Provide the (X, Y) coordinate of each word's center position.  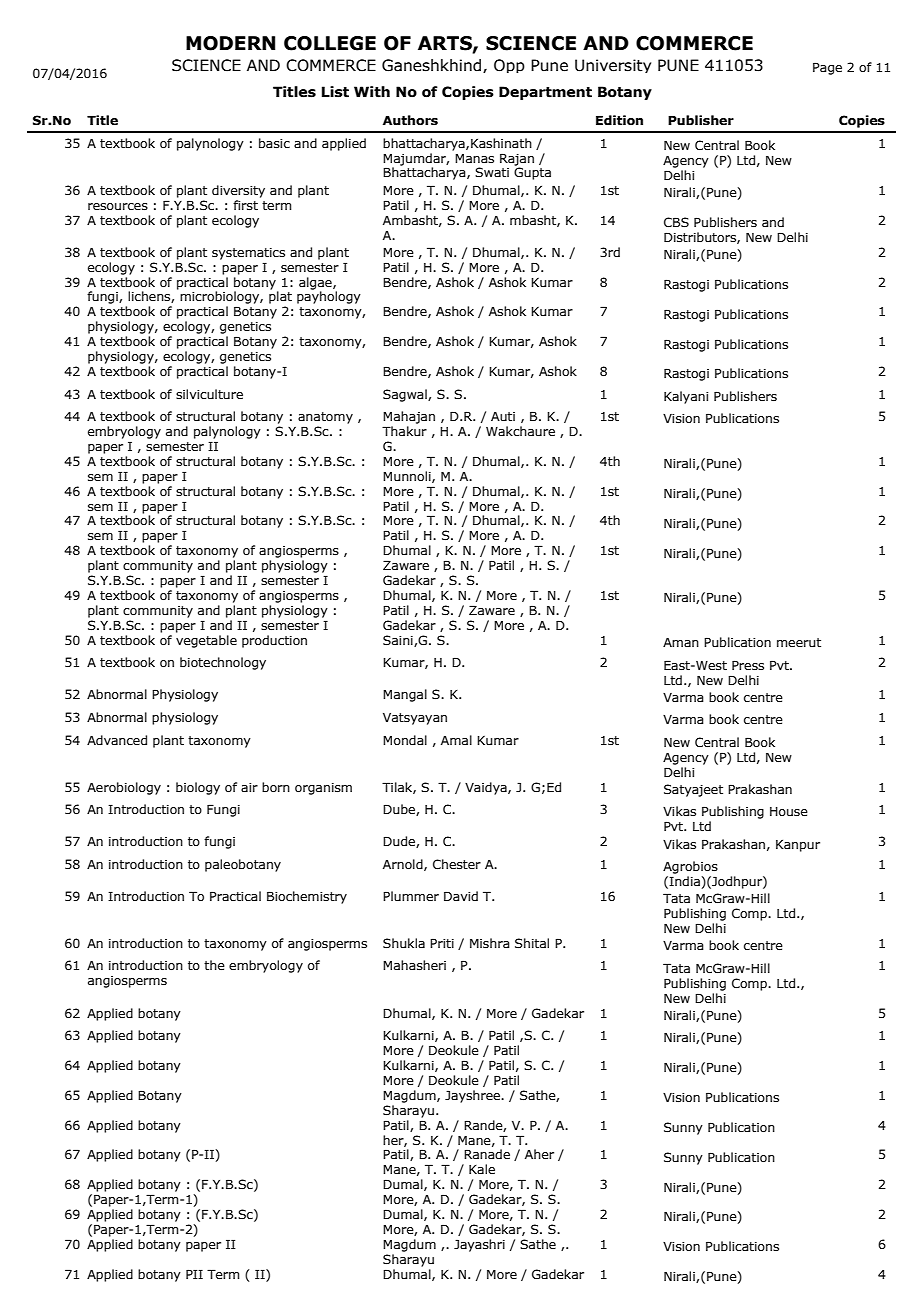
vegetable (206, 641)
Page (827, 68)
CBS (676, 222)
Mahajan (409, 417)
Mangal (405, 695)
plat (280, 296)
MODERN (230, 43)
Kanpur (798, 846)
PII (194, 1274)
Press (748, 665)
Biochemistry (307, 897)
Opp (509, 66)
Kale (482, 1169)
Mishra (490, 943)
